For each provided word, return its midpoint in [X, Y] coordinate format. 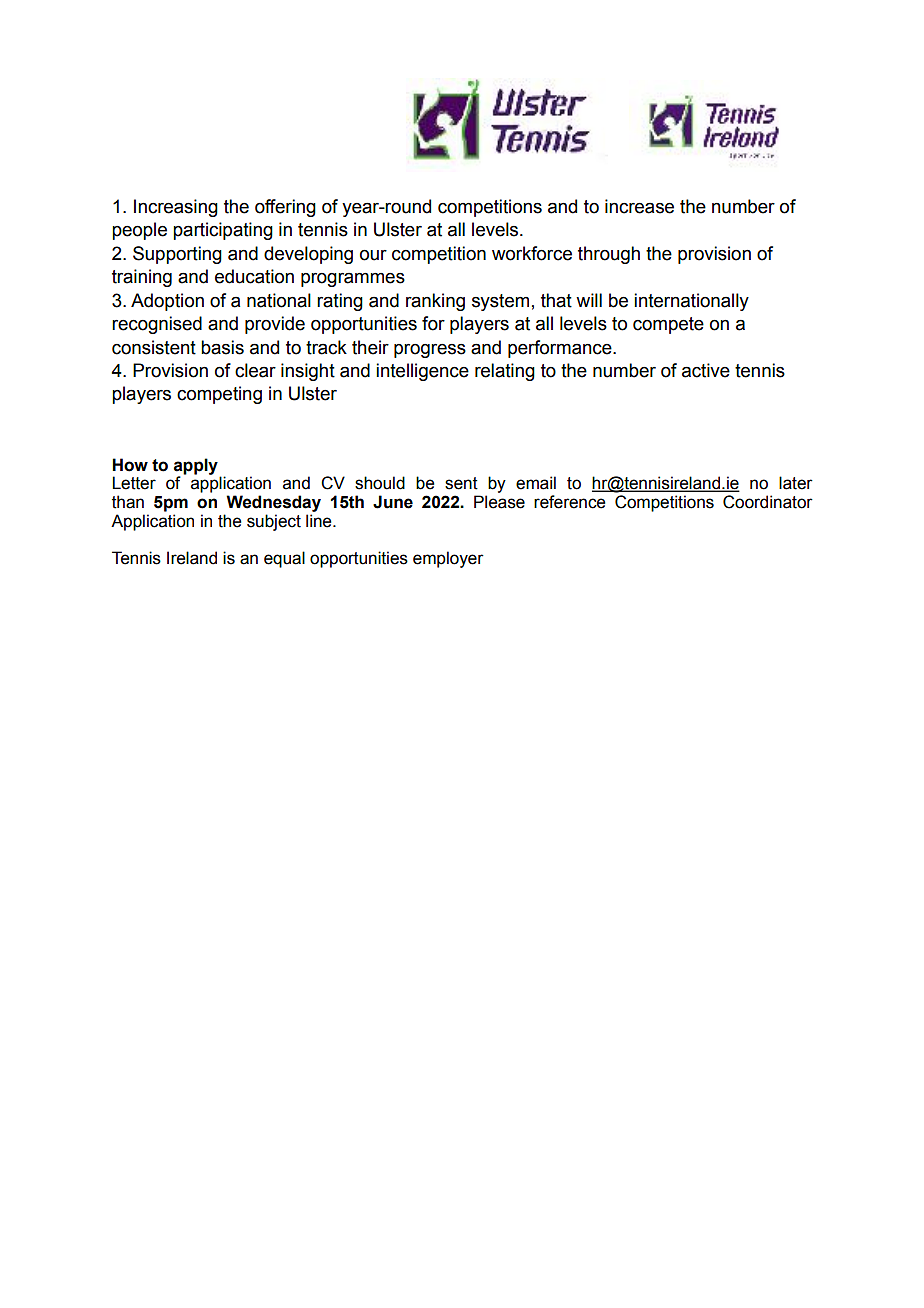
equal [284, 559]
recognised [157, 325]
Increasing [176, 208]
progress [430, 351]
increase [639, 206]
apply [196, 467]
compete [668, 325]
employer [448, 559]
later [796, 483]
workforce [532, 253]
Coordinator [768, 502]
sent [461, 483]
